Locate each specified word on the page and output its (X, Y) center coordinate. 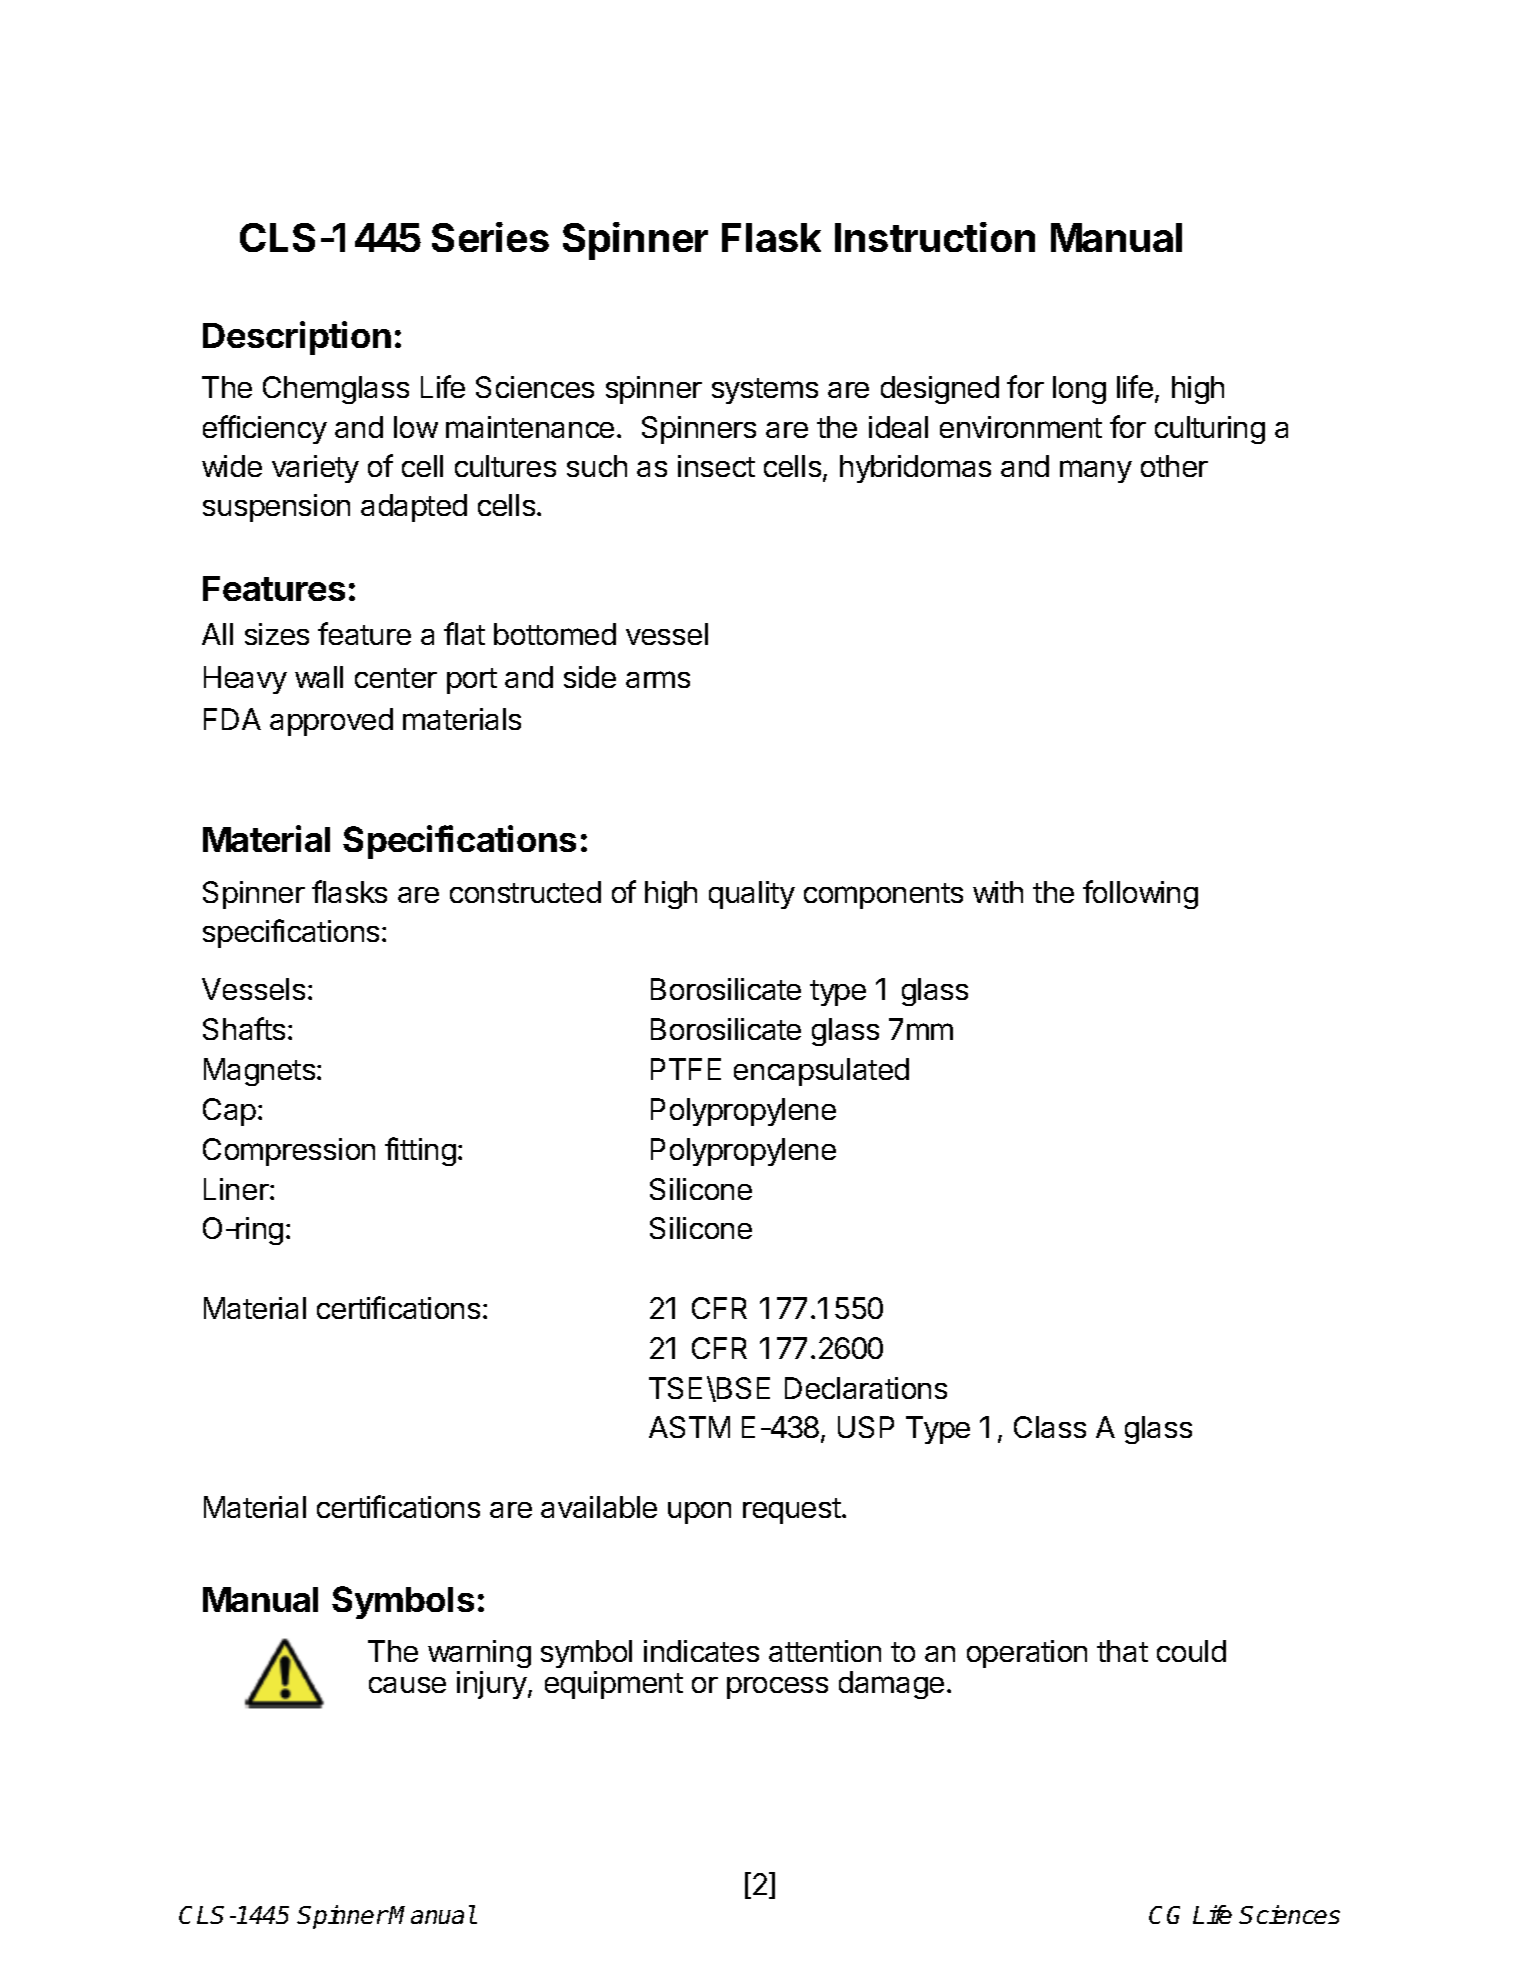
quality (752, 895)
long (1079, 390)
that (1122, 1651)
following (1140, 894)
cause (407, 1685)
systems (765, 391)
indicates (701, 1651)
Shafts (244, 1028)
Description (297, 338)
